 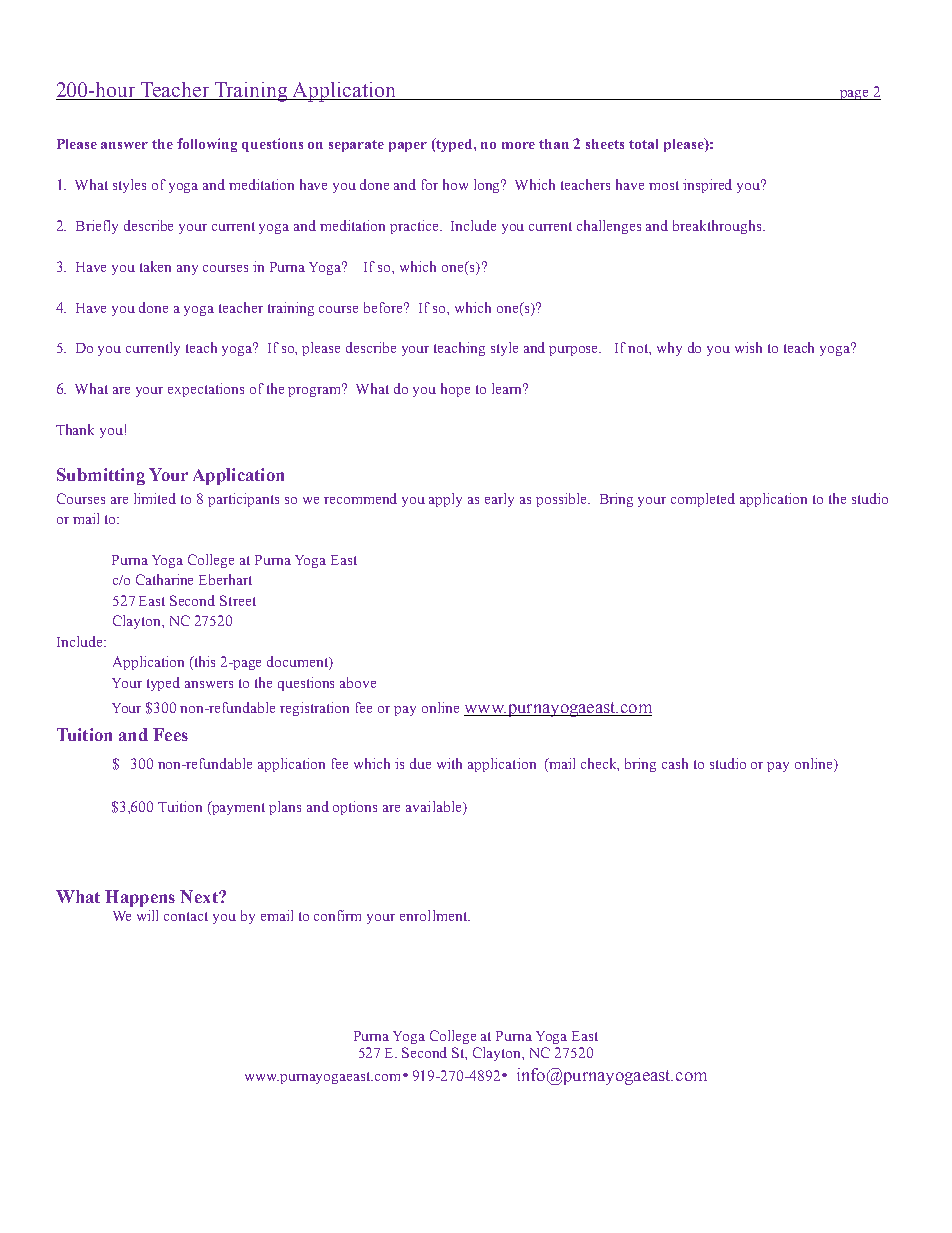 What do you see at coordinates (238, 600) in the image?
I see `Street` at bounding box center [238, 600].
